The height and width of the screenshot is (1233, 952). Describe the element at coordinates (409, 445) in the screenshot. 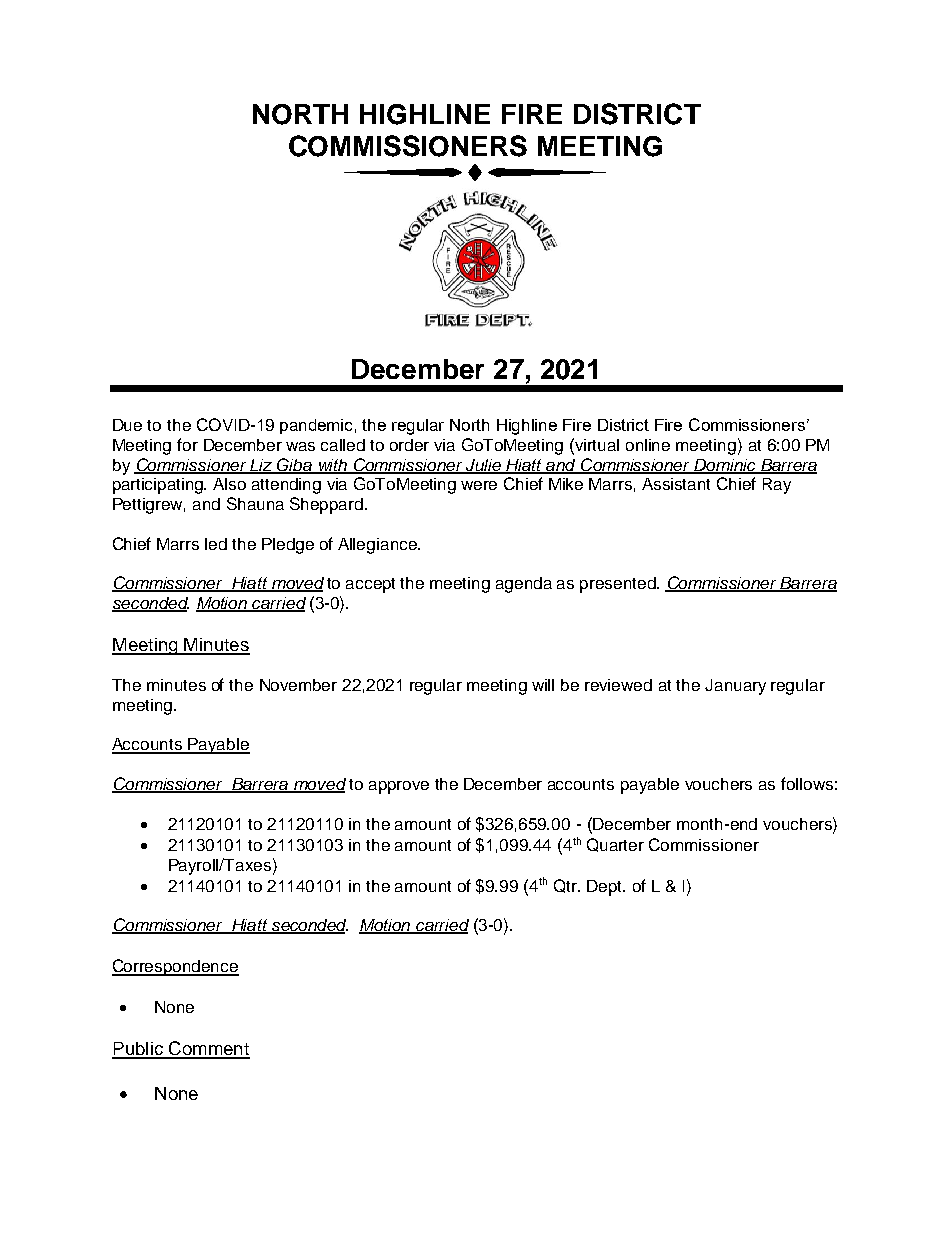

I see `order` at that location.
